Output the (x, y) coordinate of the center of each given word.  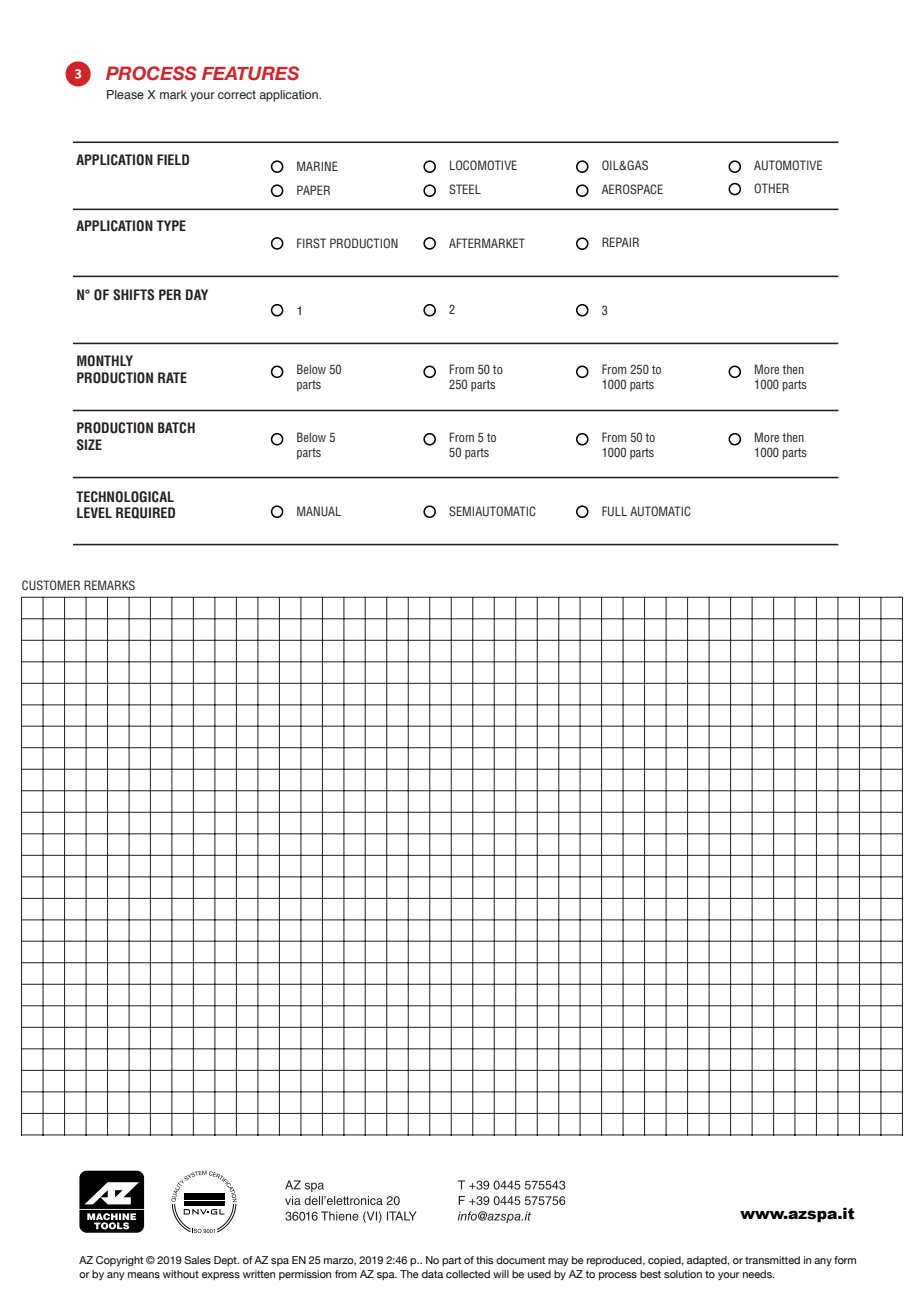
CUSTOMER (51, 585)
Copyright (119, 1261)
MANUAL (319, 511)
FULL (614, 511)
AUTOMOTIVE (788, 165)
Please (125, 94)
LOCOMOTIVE (483, 165)
